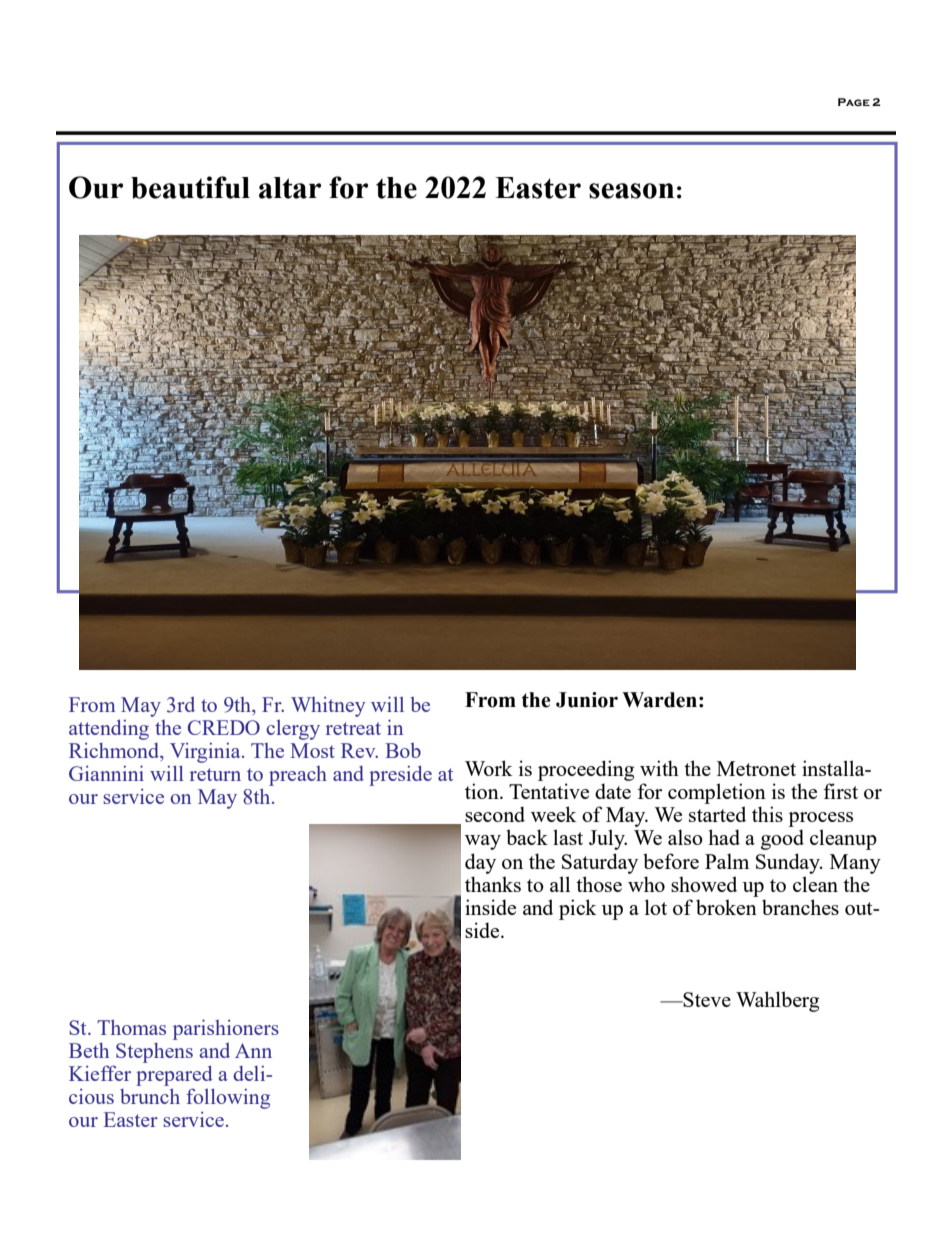 The height and width of the screenshot is (1233, 952). What do you see at coordinates (215, 774) in the screenshot?
I see `return` at bounding box center [215, 774].
